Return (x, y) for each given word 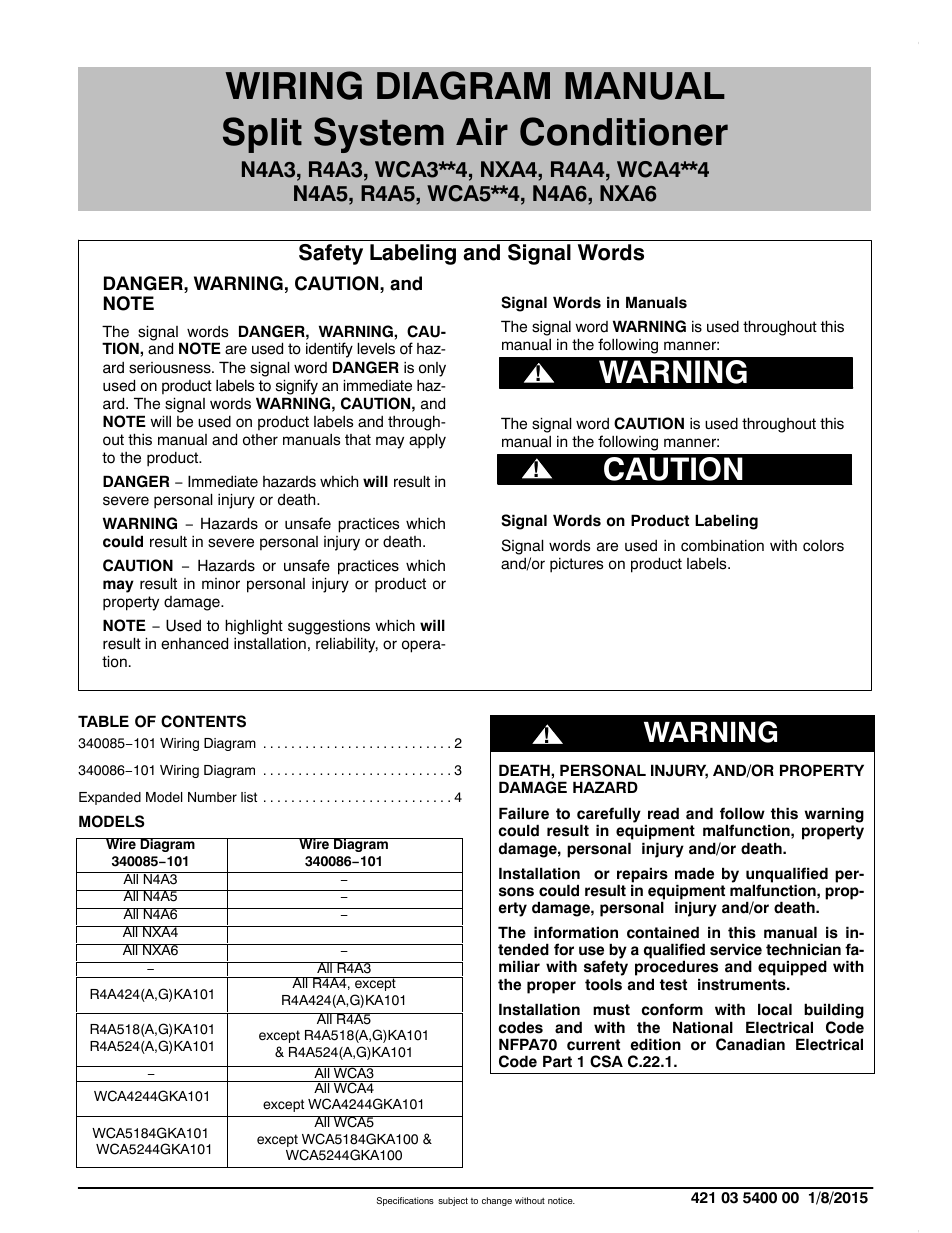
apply (427, 441)
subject (453, 1201)
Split (262, 135)
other (260, 440)
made (694, 873)
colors (823, 546)
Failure (524, 813)
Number (212, 797)
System (379, 135)
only (432, 369)
